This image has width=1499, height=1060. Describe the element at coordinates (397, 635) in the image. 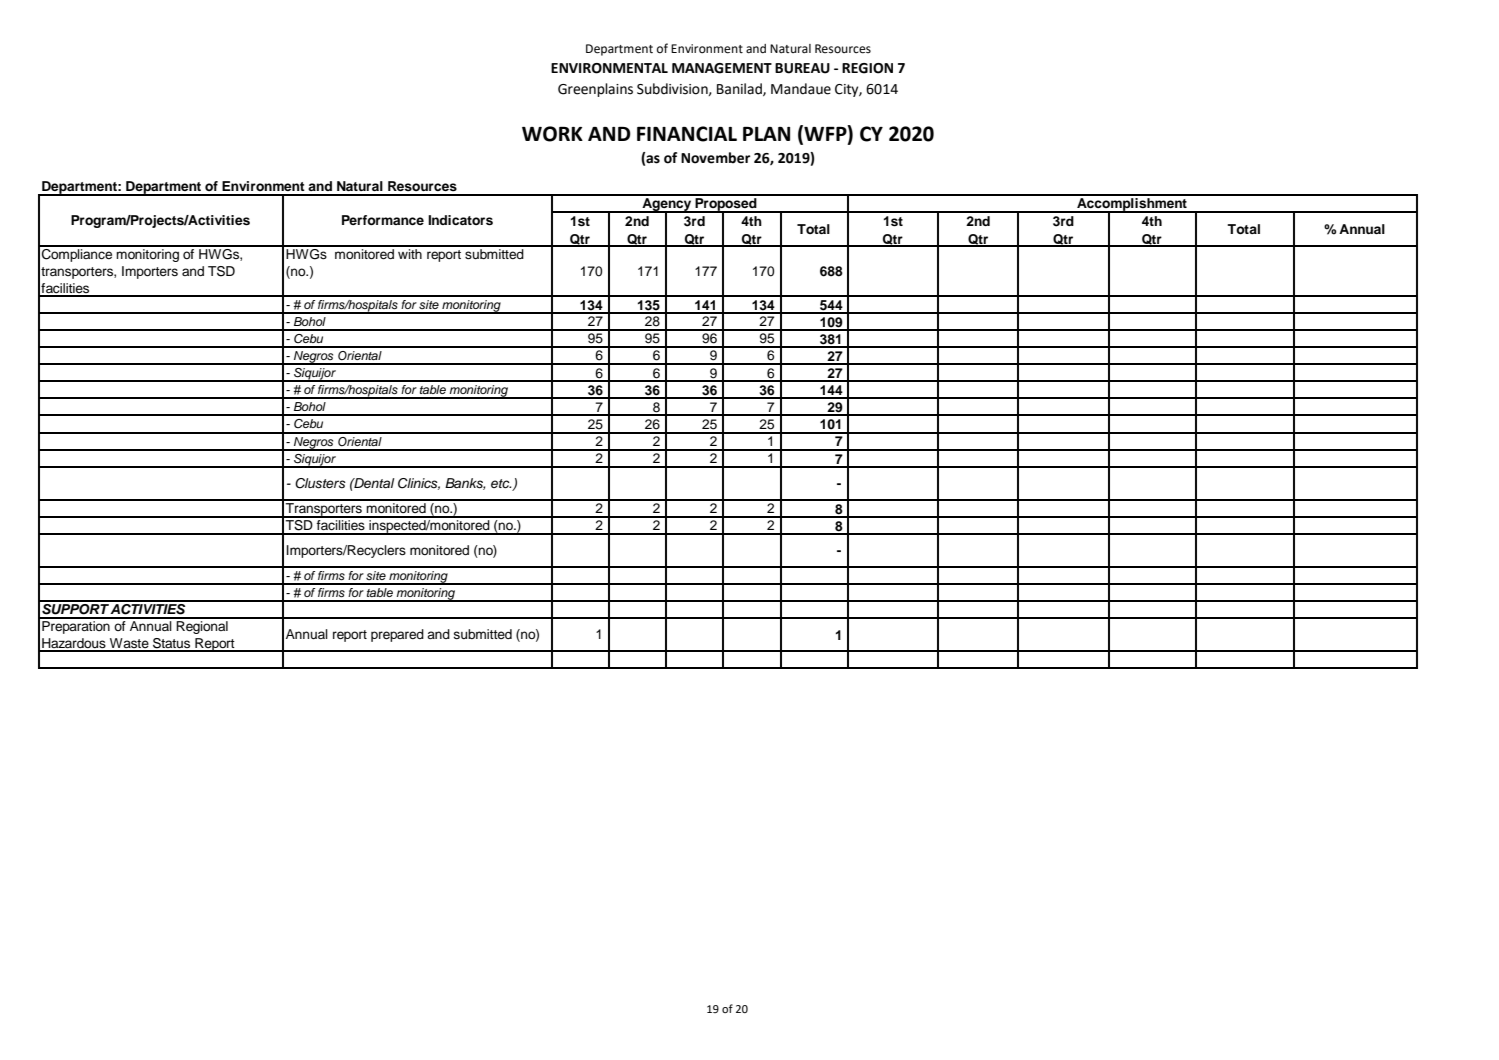

I see `prepared` at that location.
